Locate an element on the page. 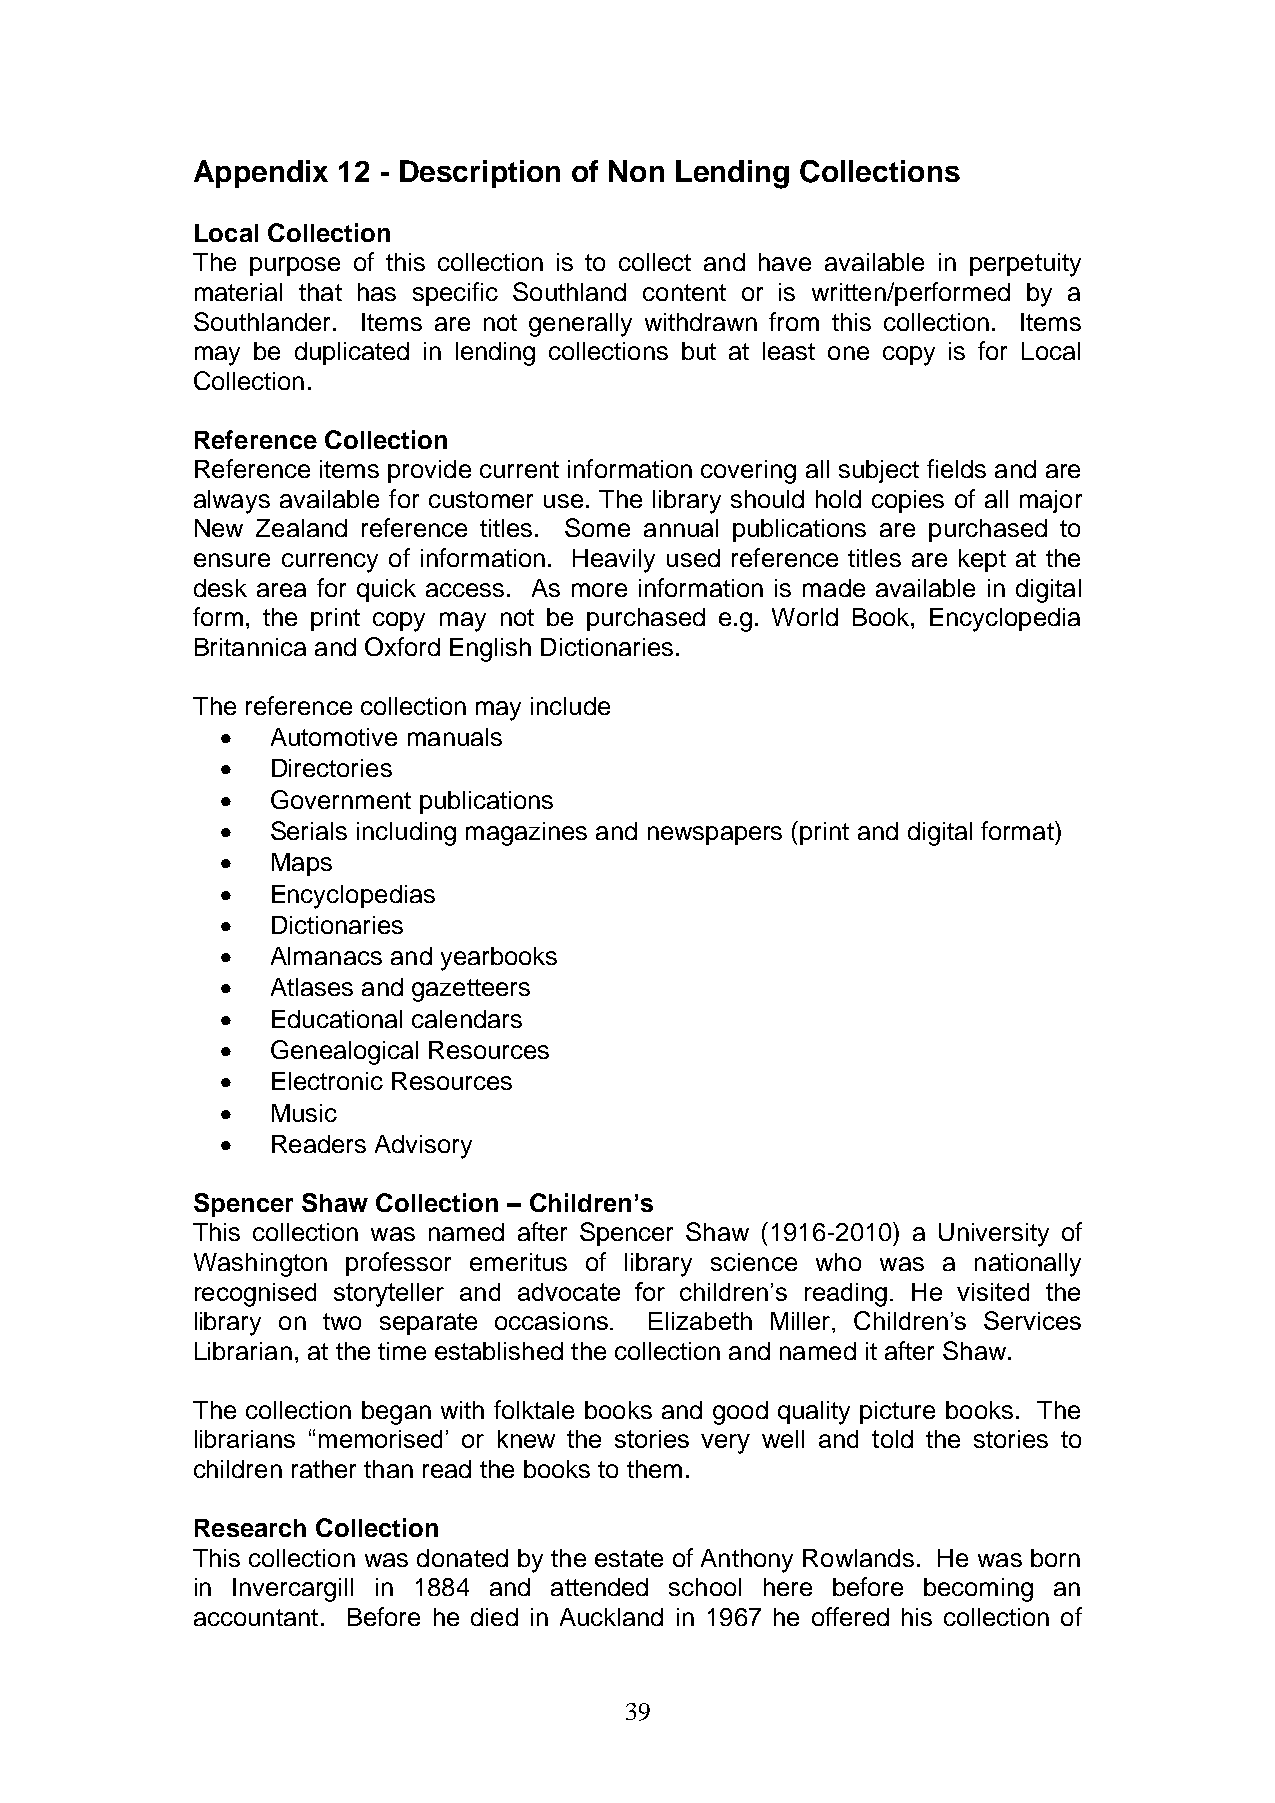  Non is located at coordinates (636, 171).
